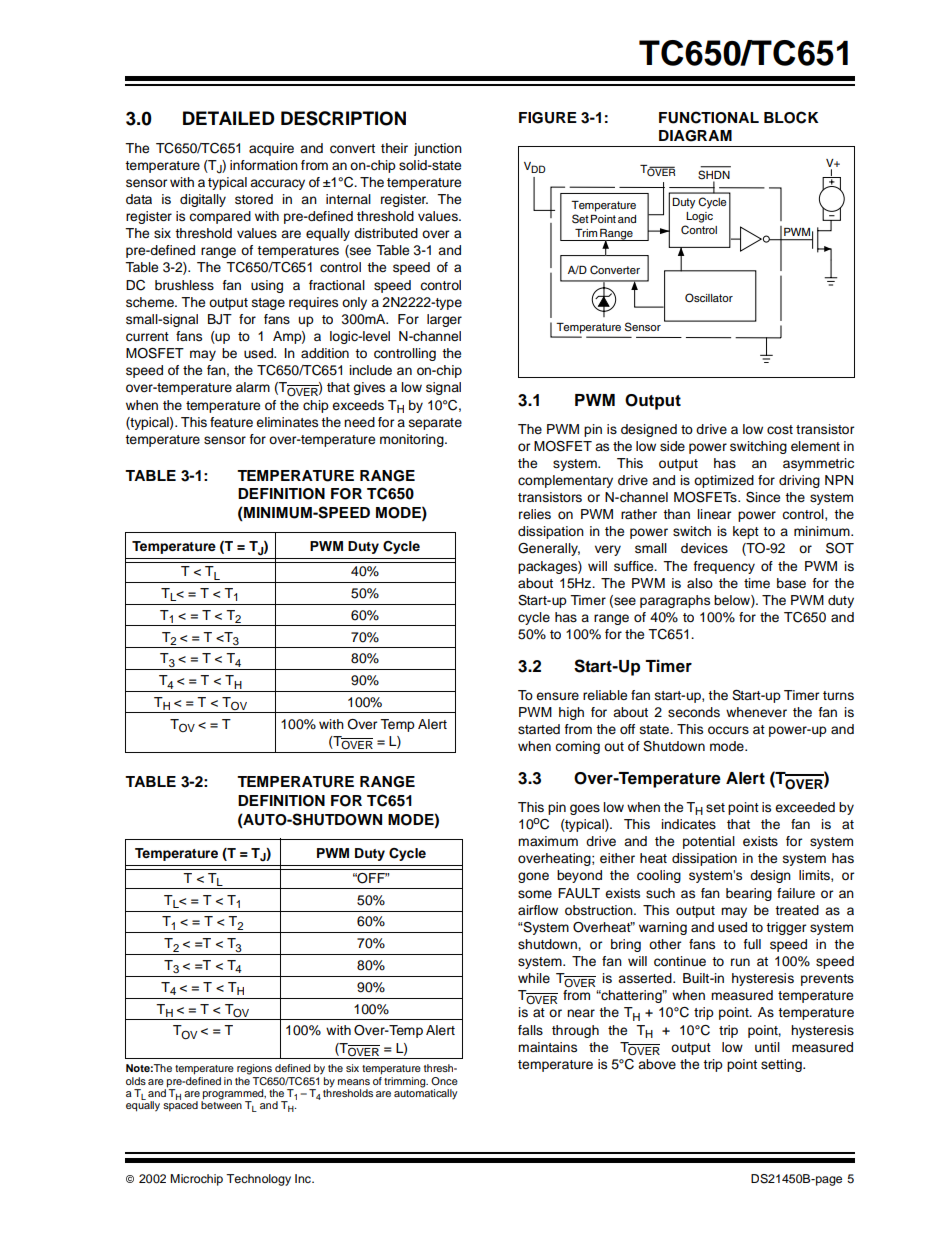 Image resolution: width=952 pixels, height=1233 pixels. What do you see at coordinates (258, 1180) in the document?
I see `Technology` at bounding box center [258, 1180].
